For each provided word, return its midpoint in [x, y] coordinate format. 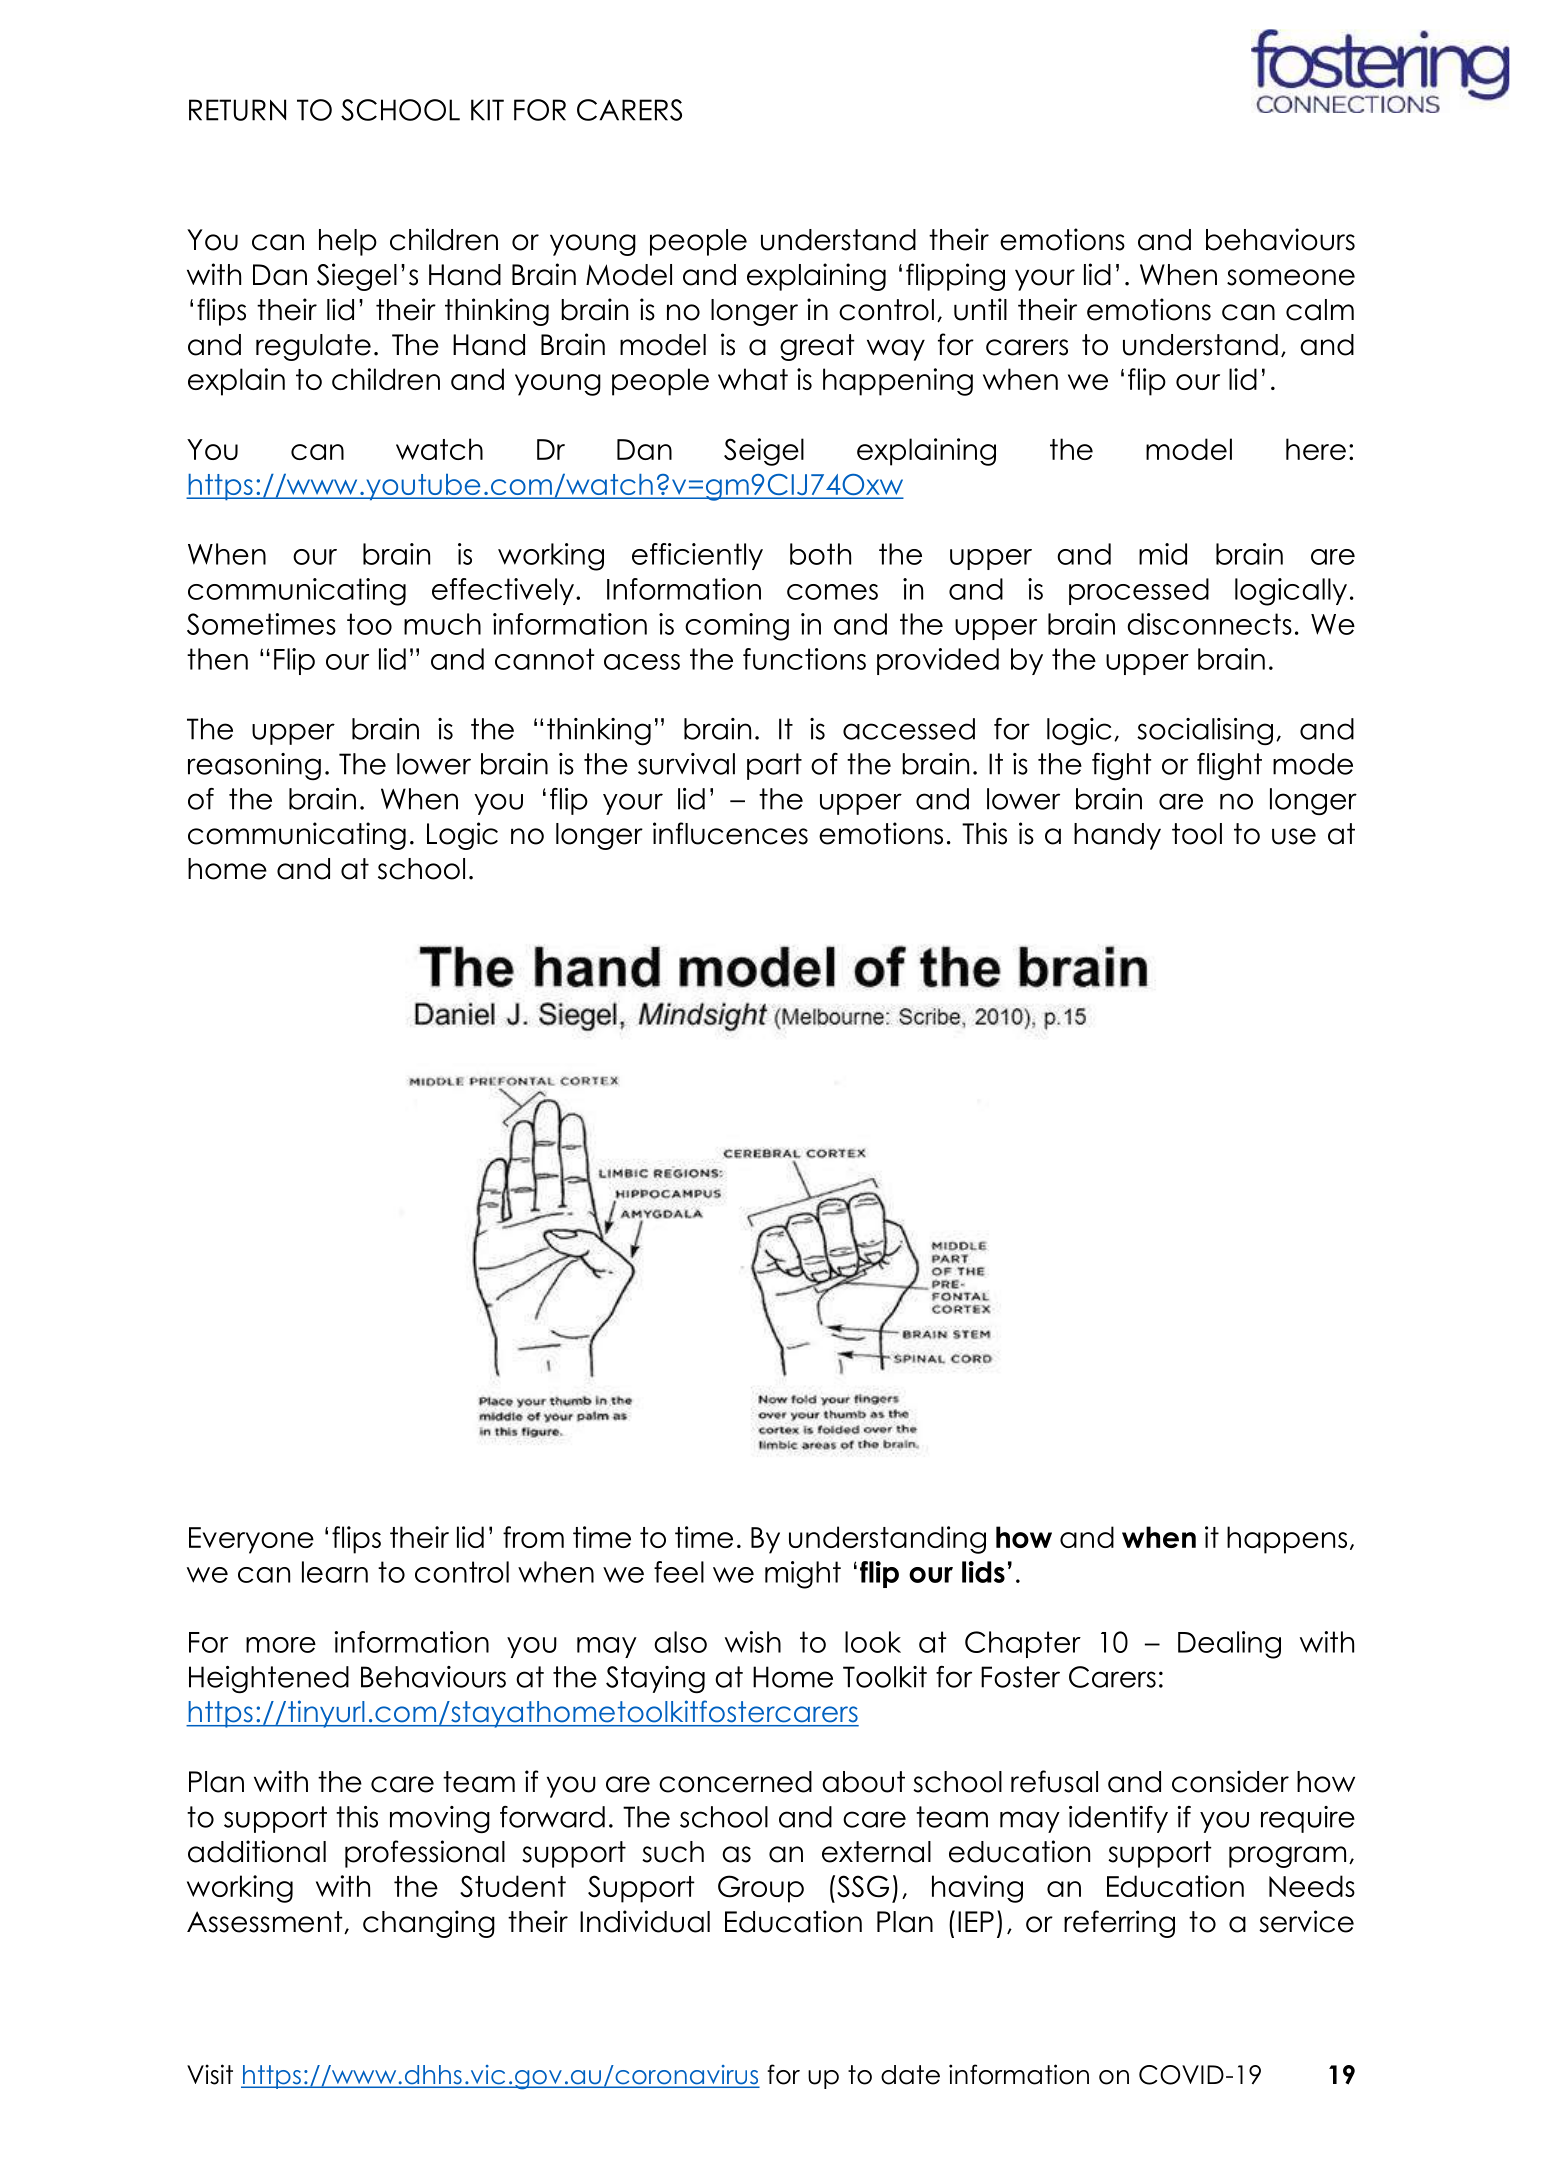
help [348, 242]
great [817, 347]
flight [1229, 766]
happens [1287, 1540]
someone [1291, 277]
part [774, 766]
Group [761, 1889]
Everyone [251, 1540]
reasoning [254, 766]
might [803, 1575]
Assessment [266, 1922]
